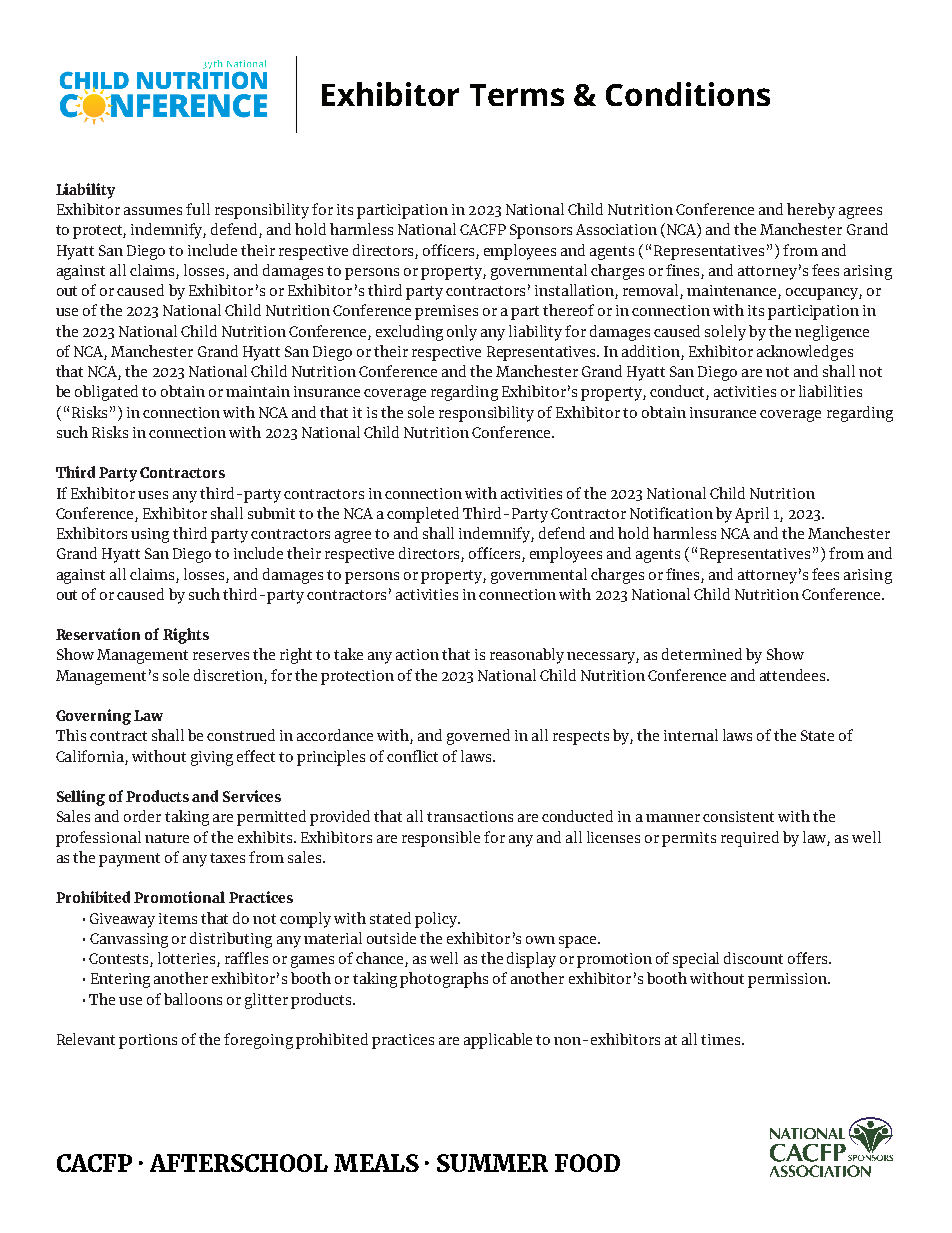 This page has width=952, height=1233. What do you see at coordinates (239, 1163) in the page?
I see `AFTERSCHOOL` at bounding box center [239, 1163].
